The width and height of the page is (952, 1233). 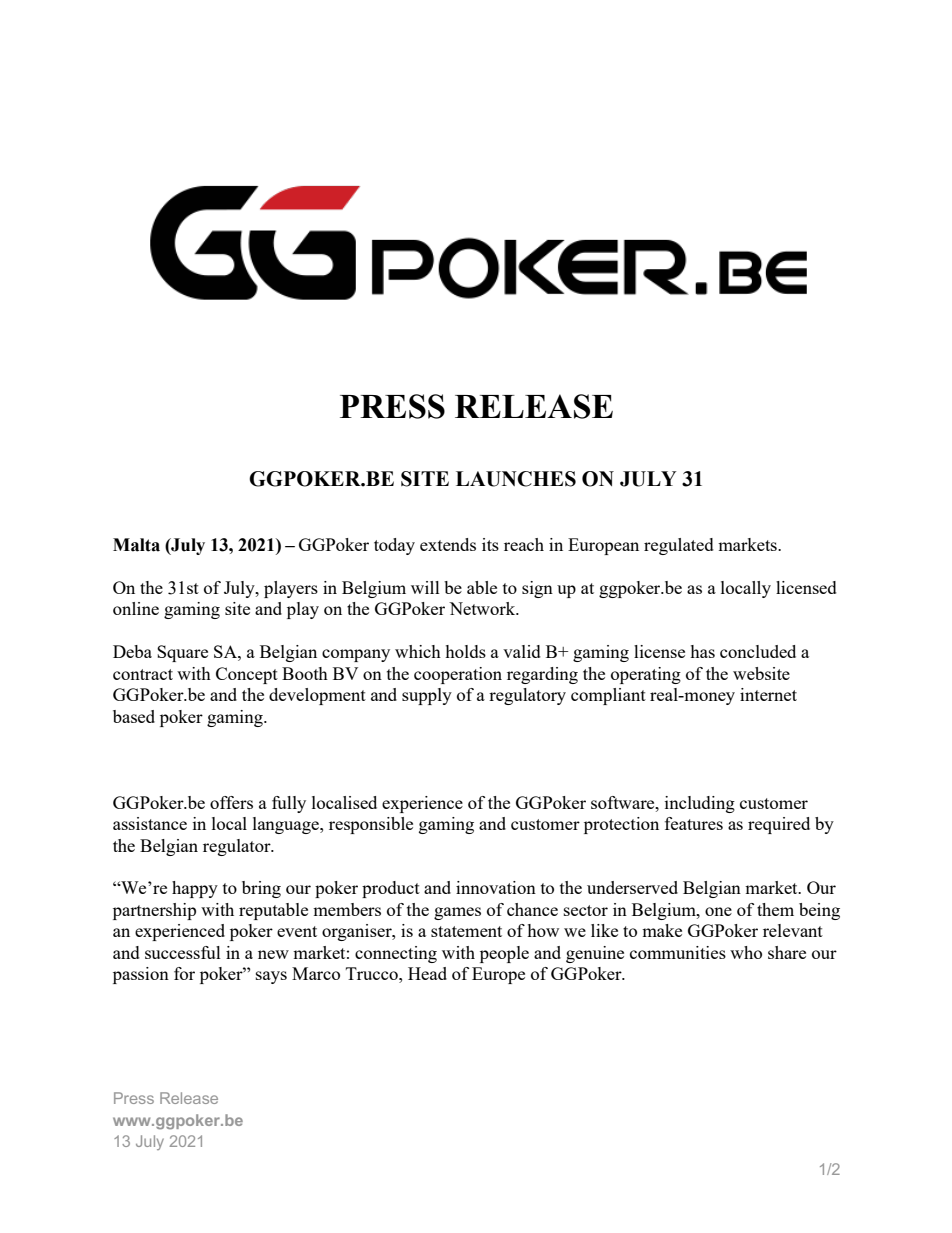 What do you see at coordinates (516, 479) in the page?
I see `LAUNCHES` at bounding box center [516, 479].
